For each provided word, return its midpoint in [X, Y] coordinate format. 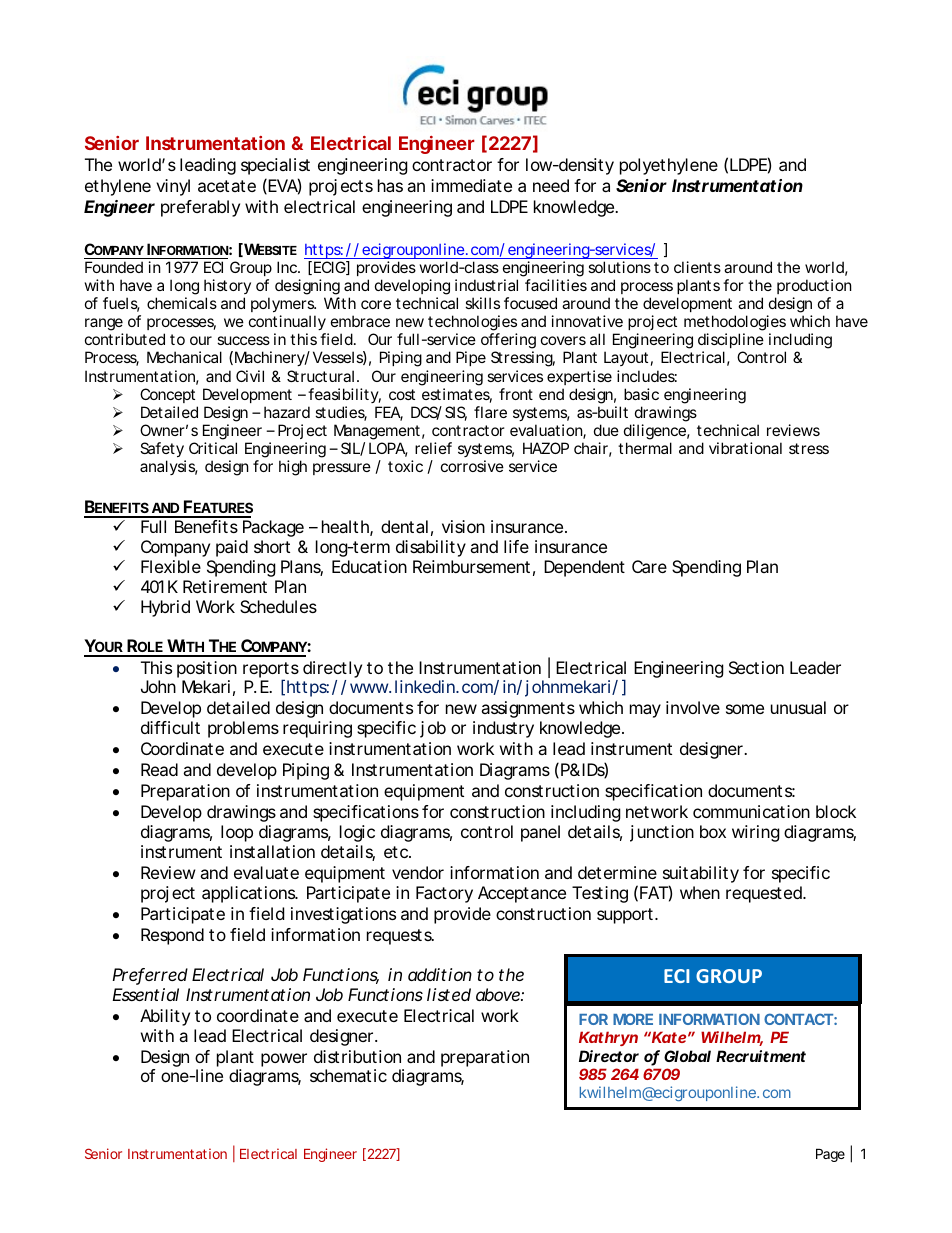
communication [751, 811]
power [284, 1060]
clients [697, 267]
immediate [471, 185]
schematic [348, 1075]
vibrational [745, 448]
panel [540, 833]
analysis [169, 467]
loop [237, 833]
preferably [200, 208]
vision [463, 526]
